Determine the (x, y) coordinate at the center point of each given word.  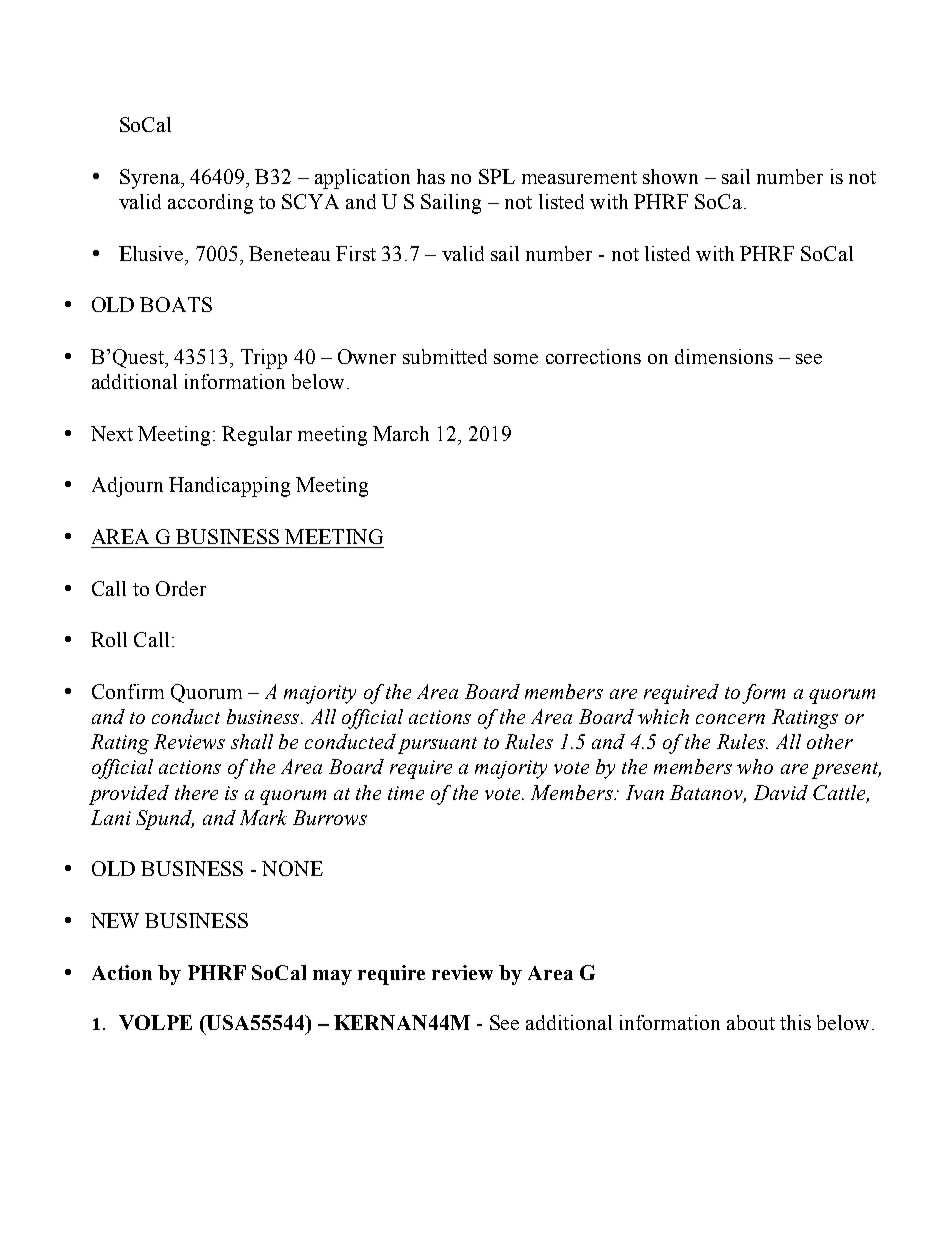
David (781, 792)
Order (181, 588)
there (196, 792)
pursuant (437, 745)
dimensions (724, 356)
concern (730, 719)
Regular (257, 436)
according (210, 204)
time (406, 793)
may (332, 977)
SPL (497, 176)
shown (670, 176)
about (751, 1022)
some (516, 359)
